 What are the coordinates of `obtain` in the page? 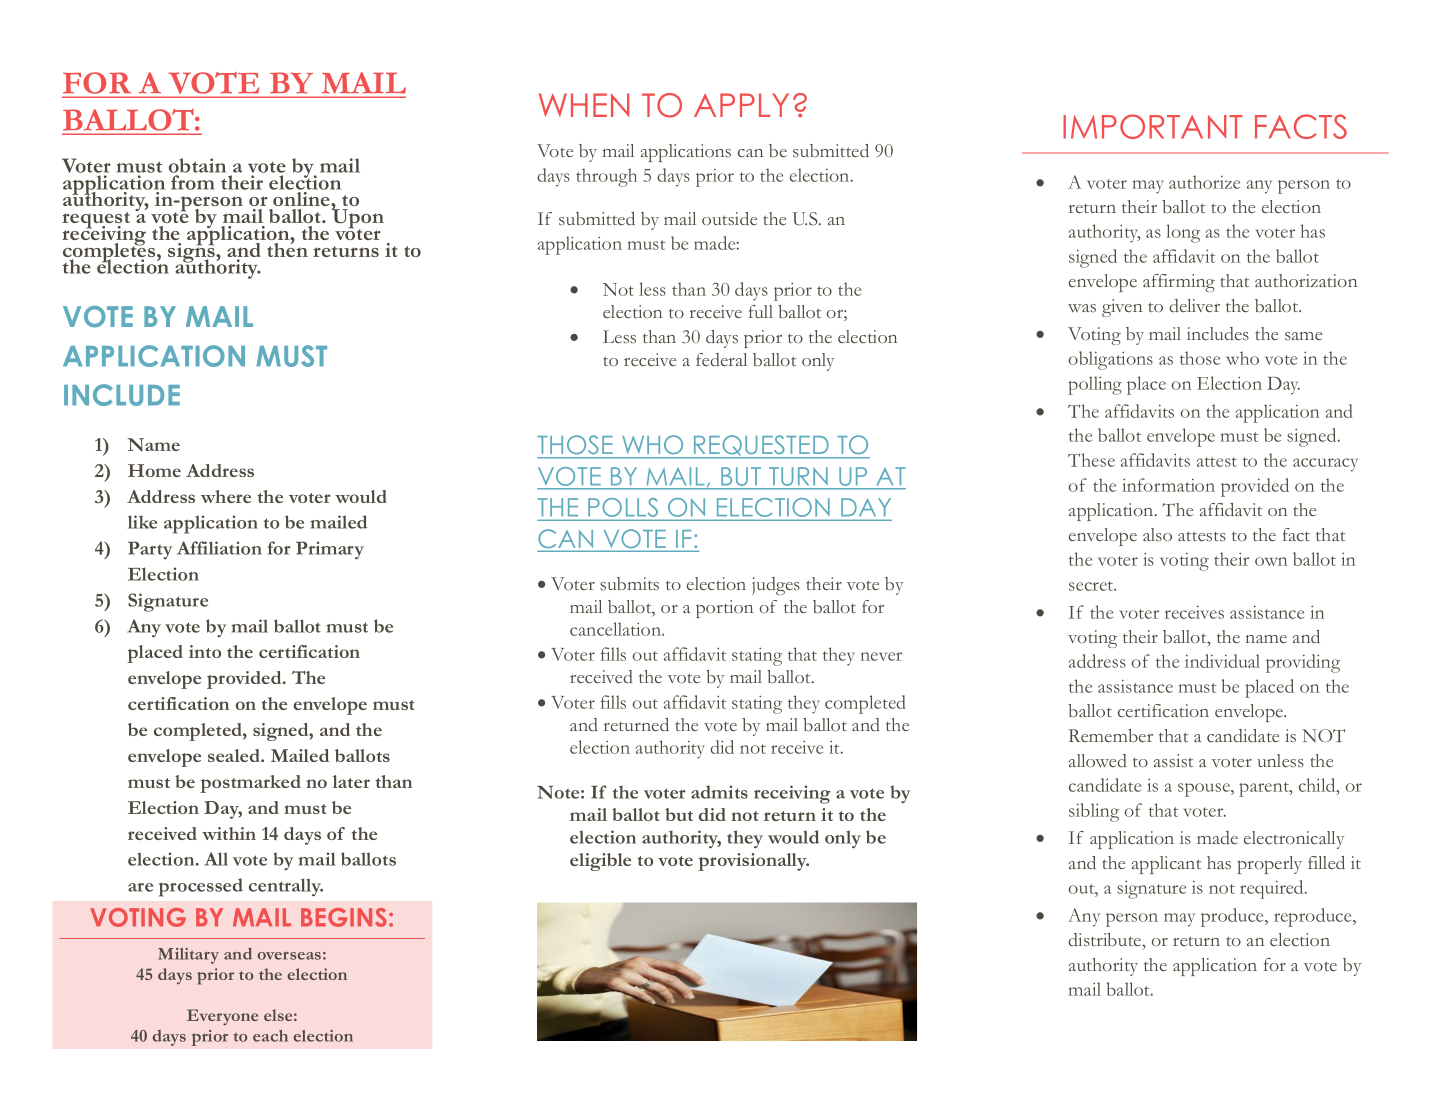 It's located at (197, 165).
